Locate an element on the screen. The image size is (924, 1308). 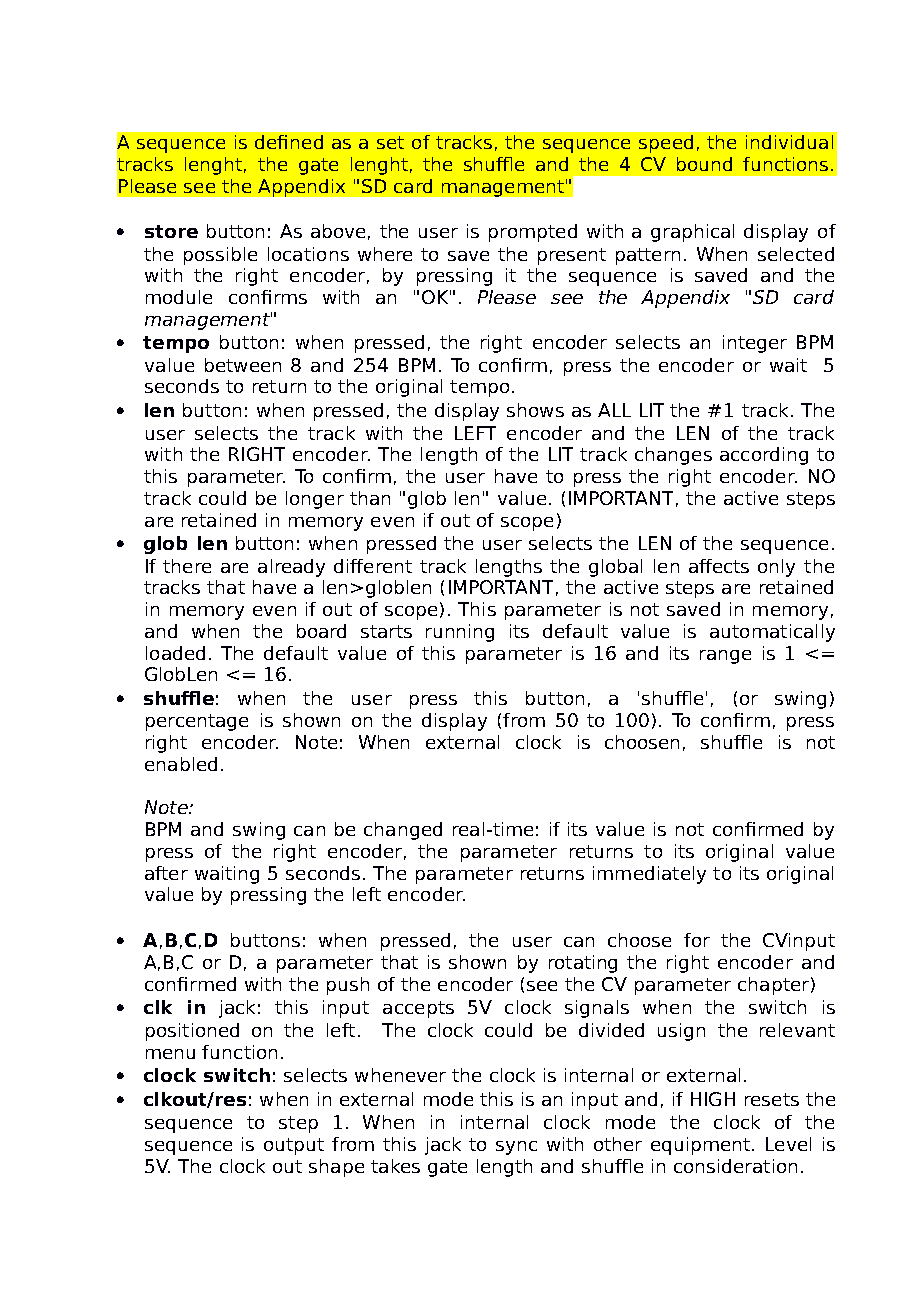
changed is located at coordinates (403, 831).
